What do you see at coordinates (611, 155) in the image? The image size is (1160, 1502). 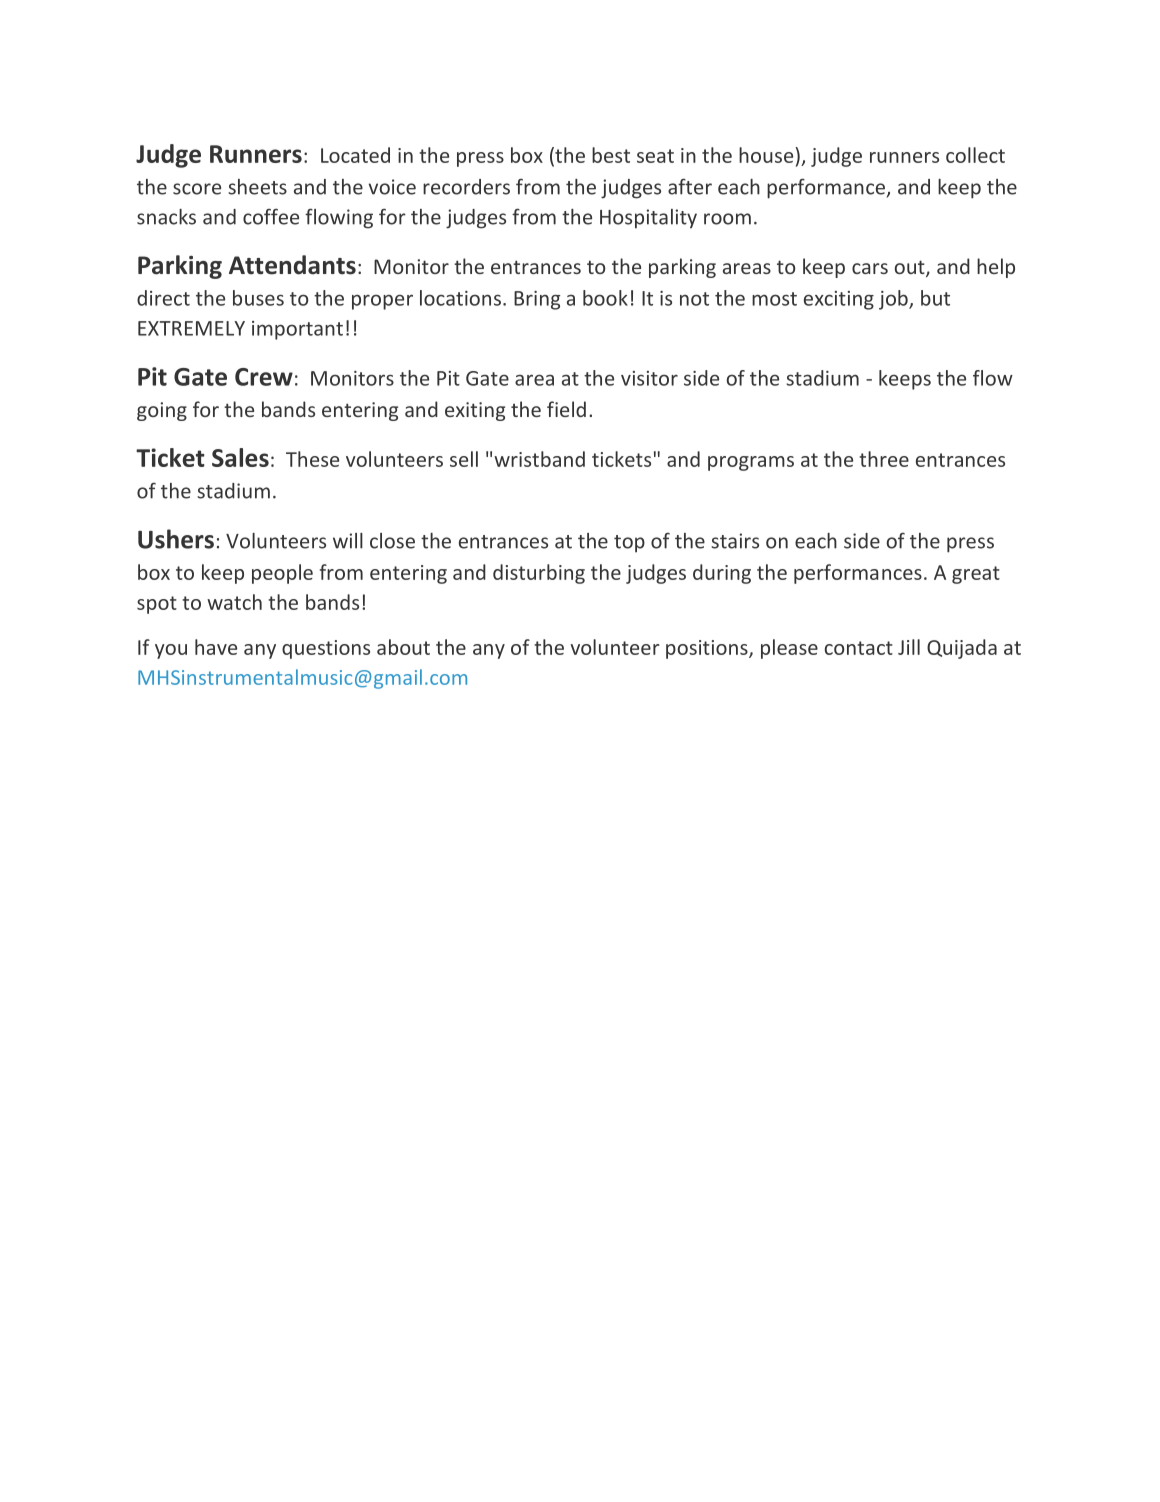 I see `best` at bounding box center [611, 155].
